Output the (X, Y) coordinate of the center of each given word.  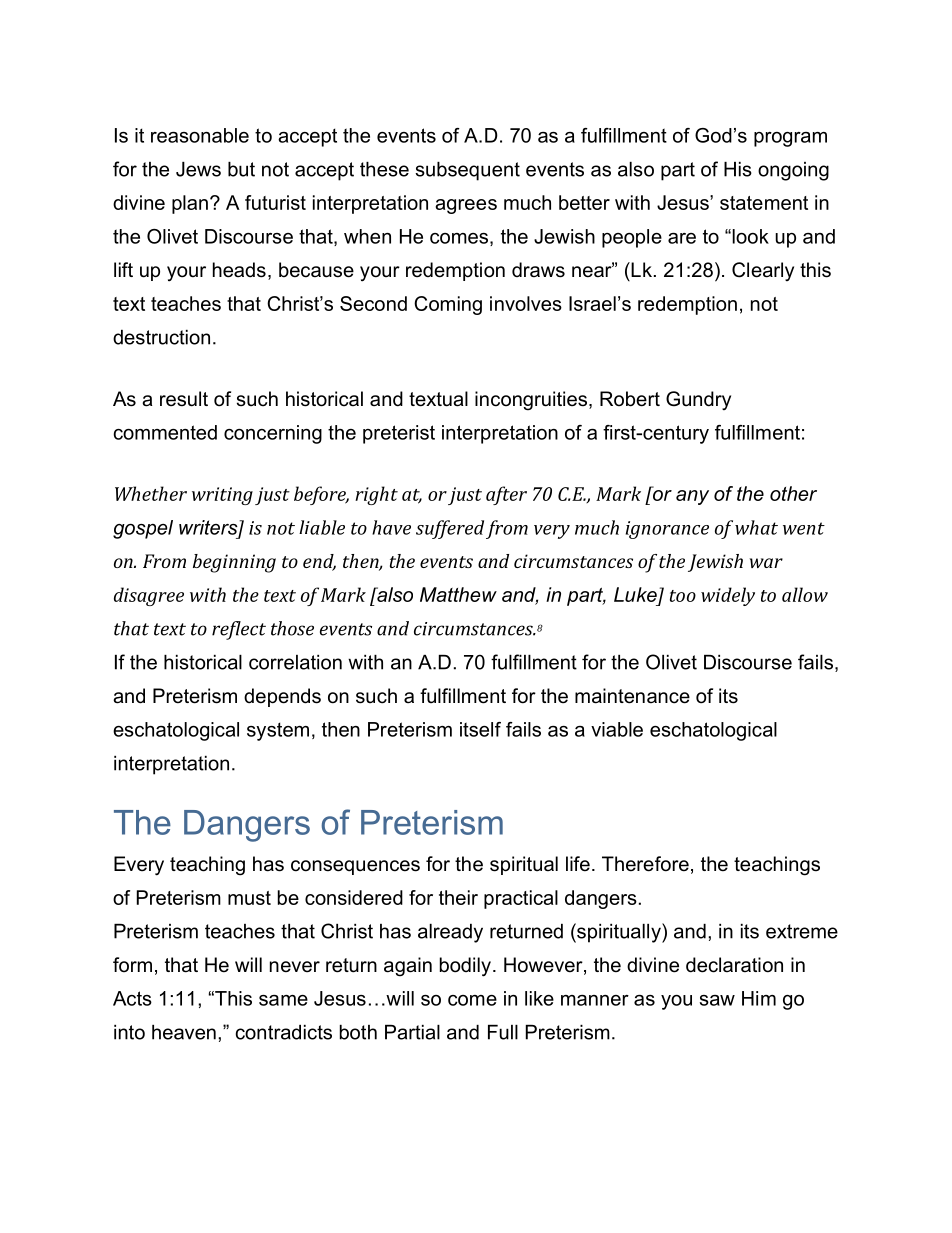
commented (165, 432)
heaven (184, 1032)
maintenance (632, 696)
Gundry (698, 400)
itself (480, 729)
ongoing (793, 171)
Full (503, 1032)
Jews (198, 169)
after (506, 495)
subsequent (467, 171)
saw (717, 1000)
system (278, 731)
